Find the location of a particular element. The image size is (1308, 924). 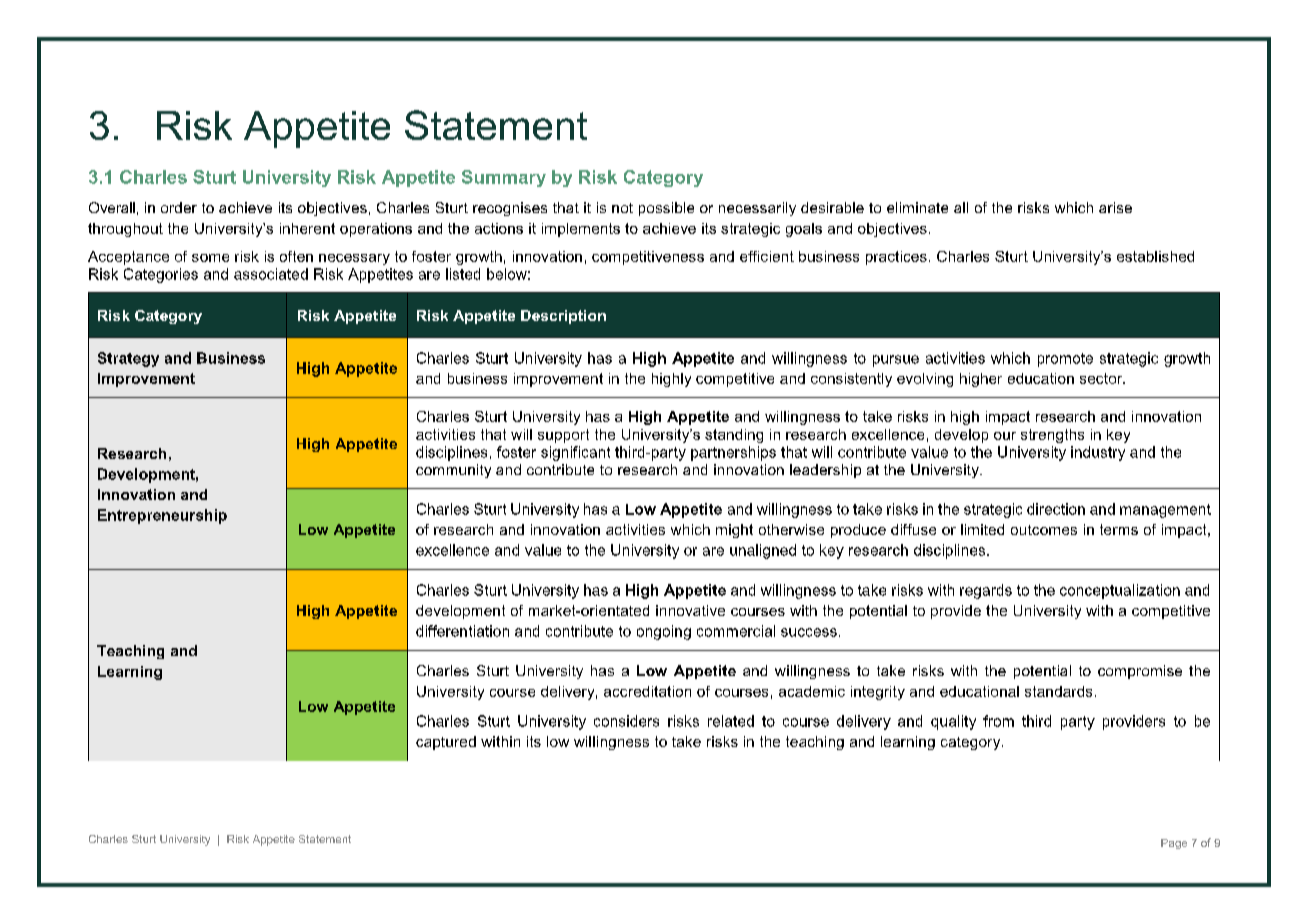

order is located at coordinates (179, 207).
